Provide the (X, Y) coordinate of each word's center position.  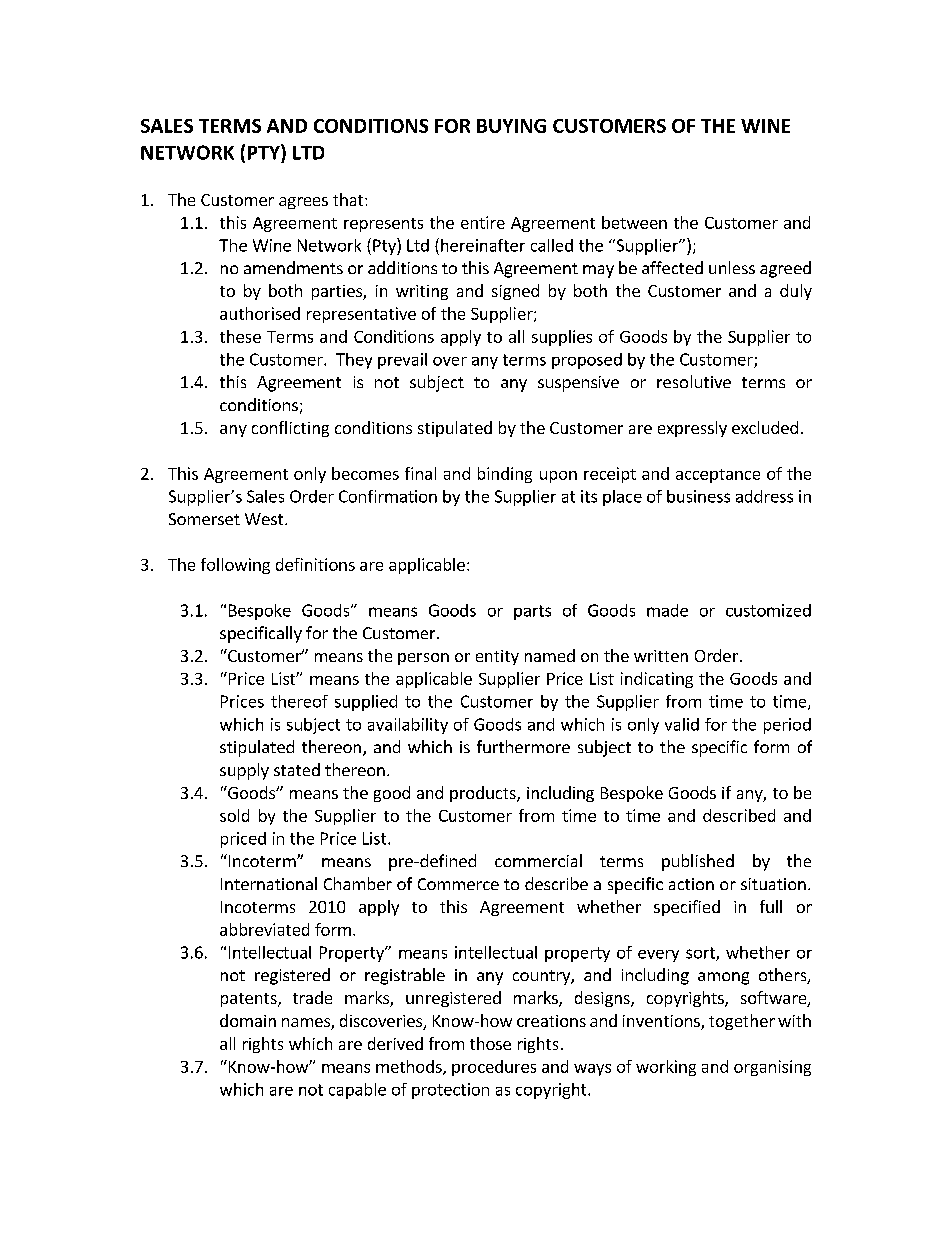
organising (772, 1068)
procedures (494, 1068)
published (698, 862)
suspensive (578, 384)
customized (768, 610)
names (307, 1024)
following (235, 566)
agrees (303, 203)
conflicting (290, 429)
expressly (692, 429)
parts (532, 612)
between (634, 222)
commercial (538, 860)
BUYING (511, 126)
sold (234, 815)
